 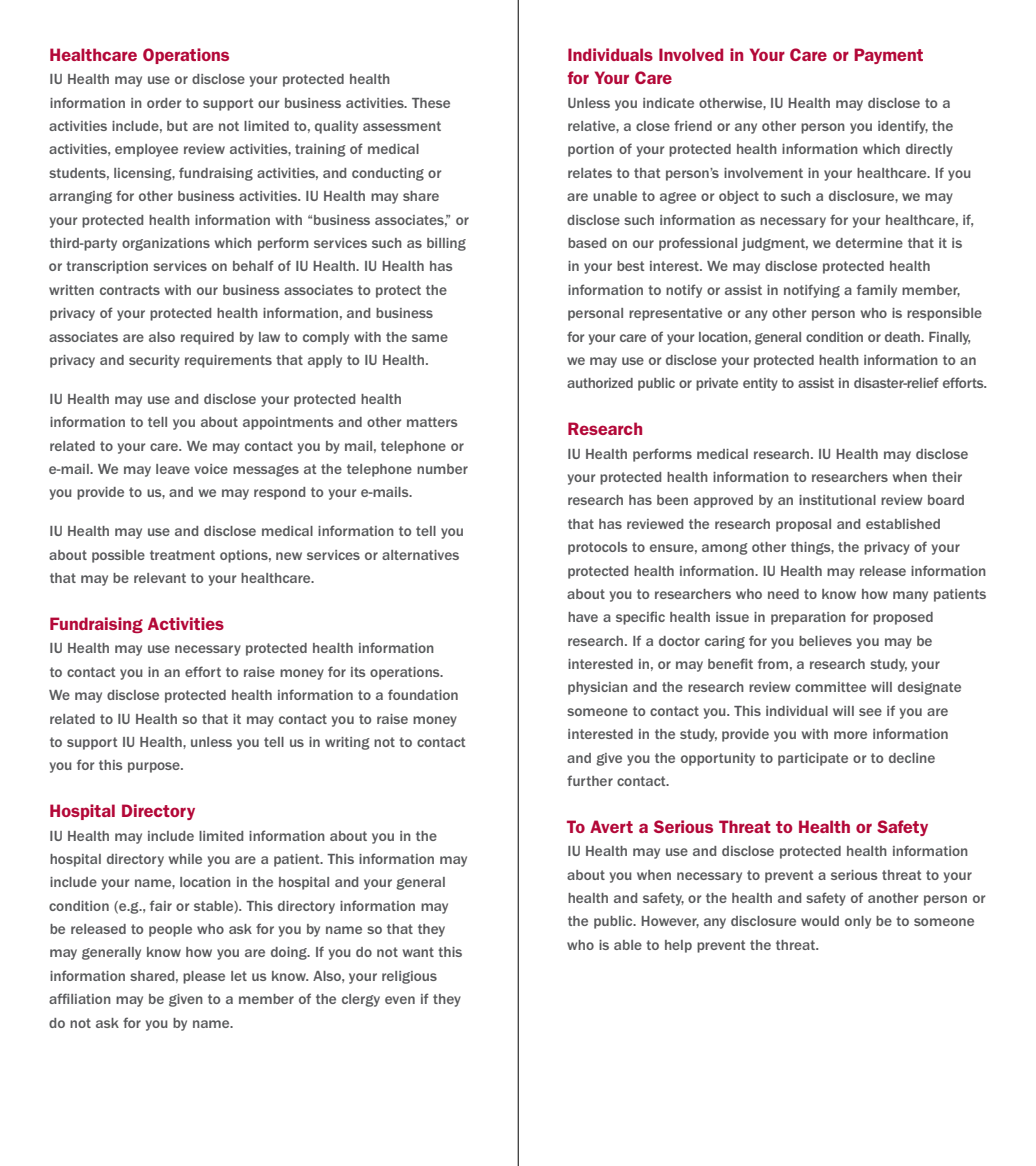 What do you see at coordinates (600, 383) in the screenshot?
I see `authorized` at bounding box center [600, 383].
